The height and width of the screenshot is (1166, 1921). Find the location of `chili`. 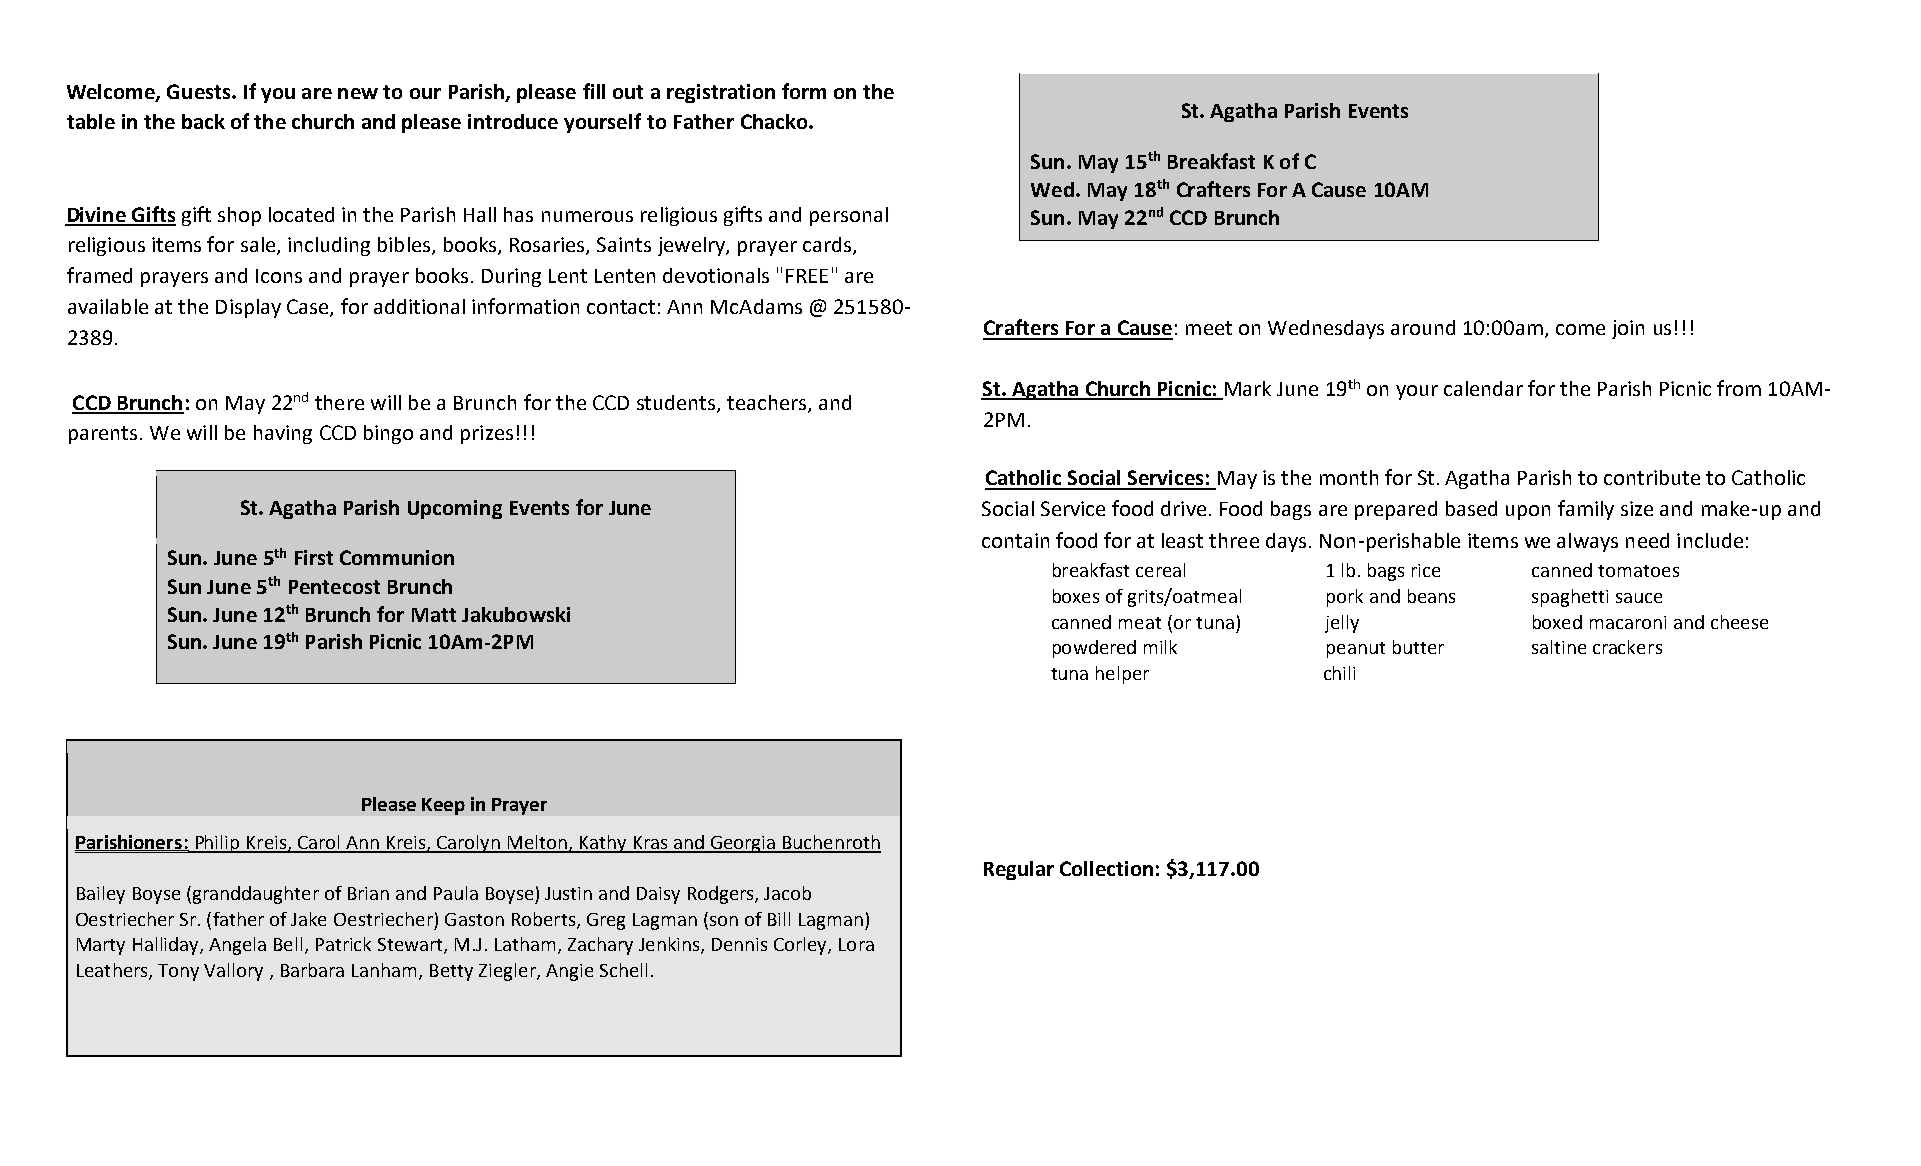

chili is located at coordinates (1339, 673).
